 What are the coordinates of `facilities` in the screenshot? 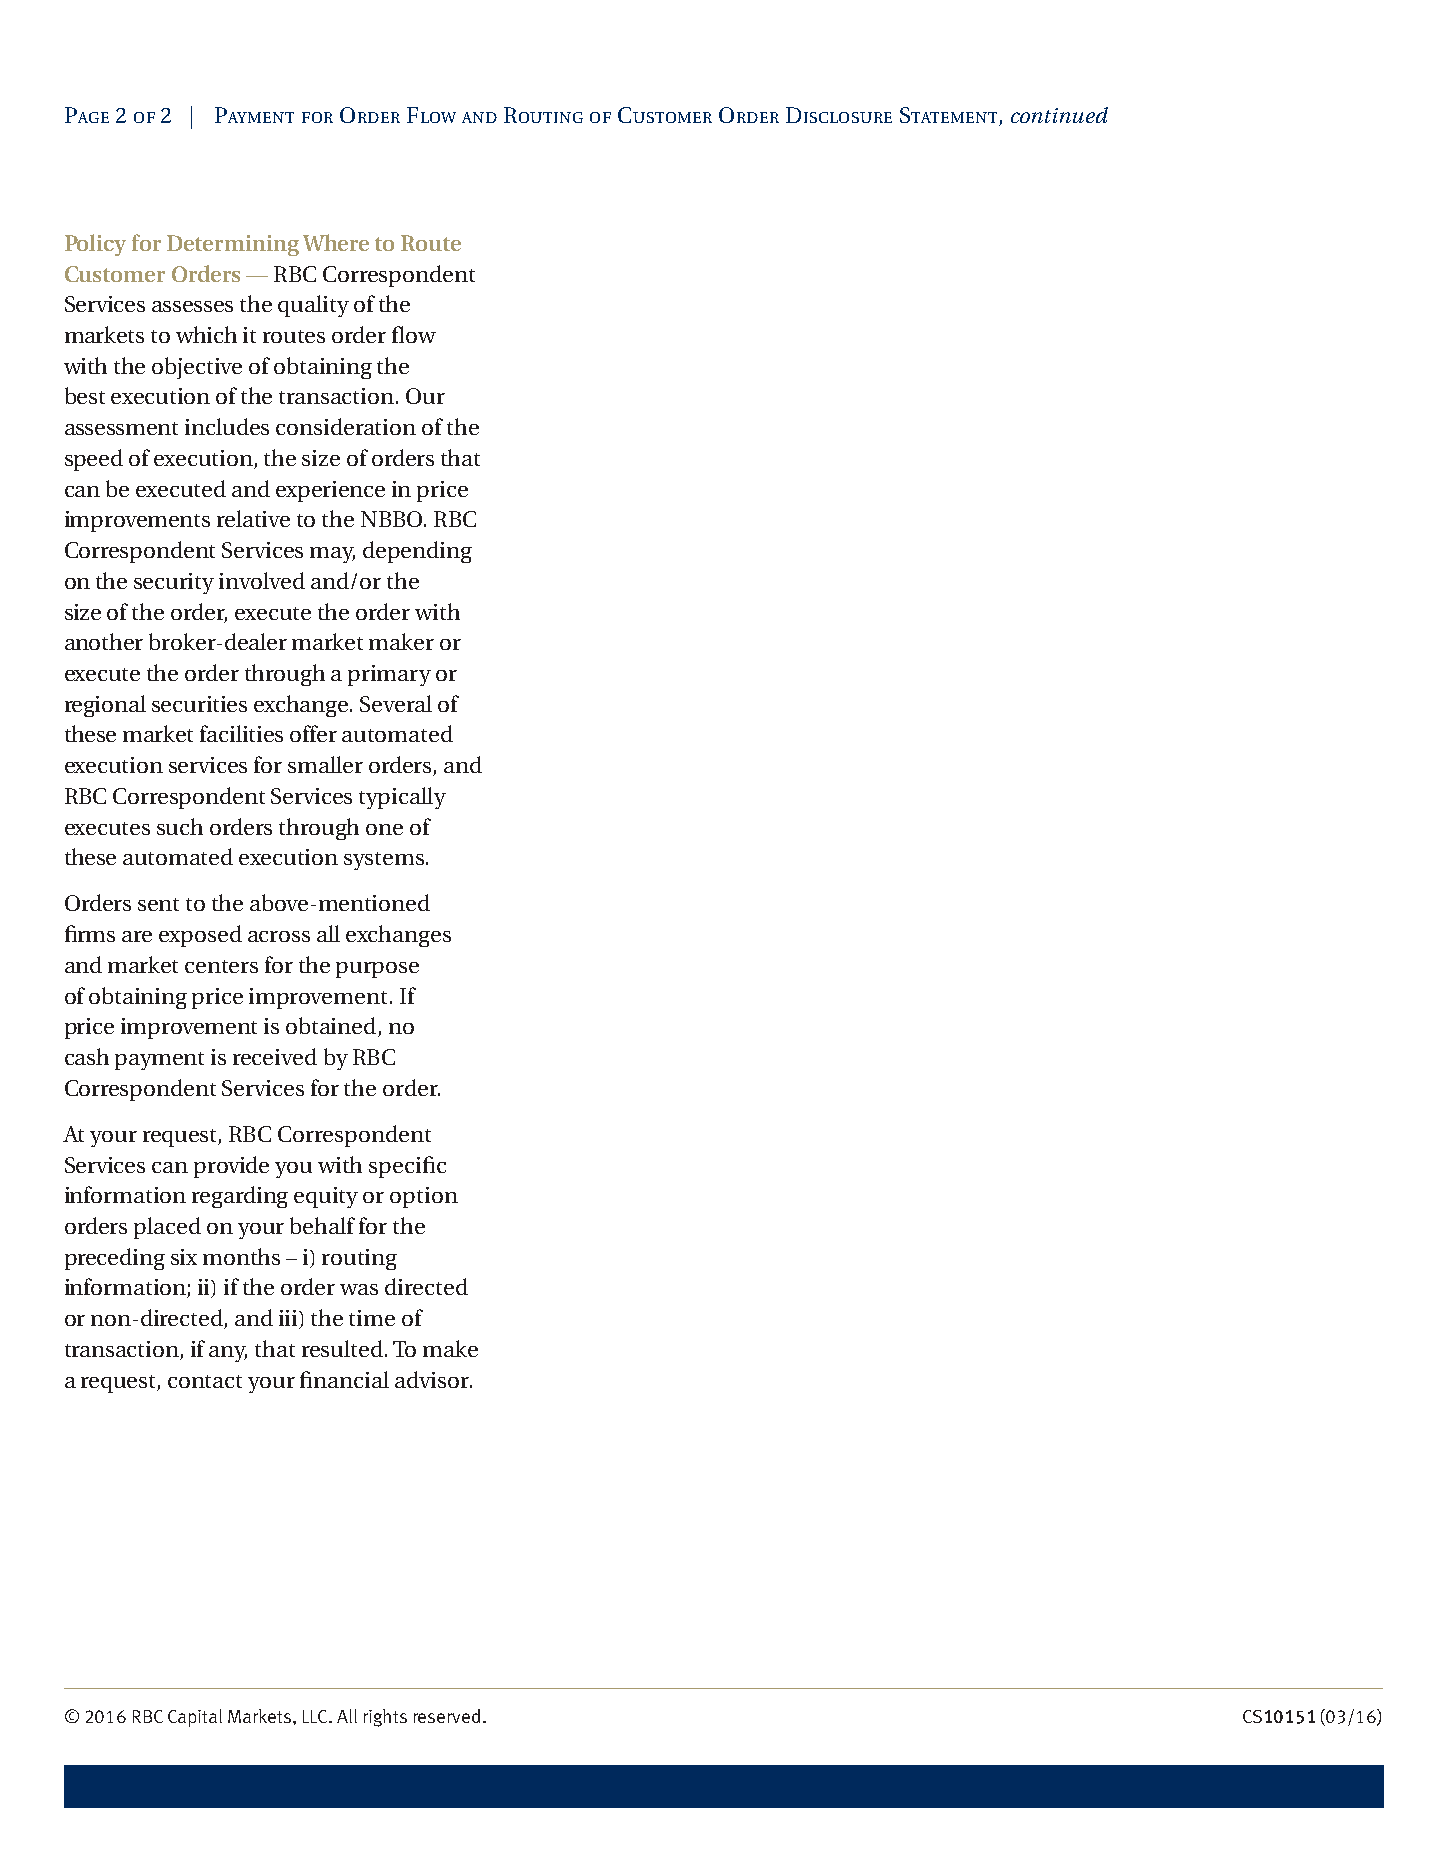 It's located at (241, 733).
